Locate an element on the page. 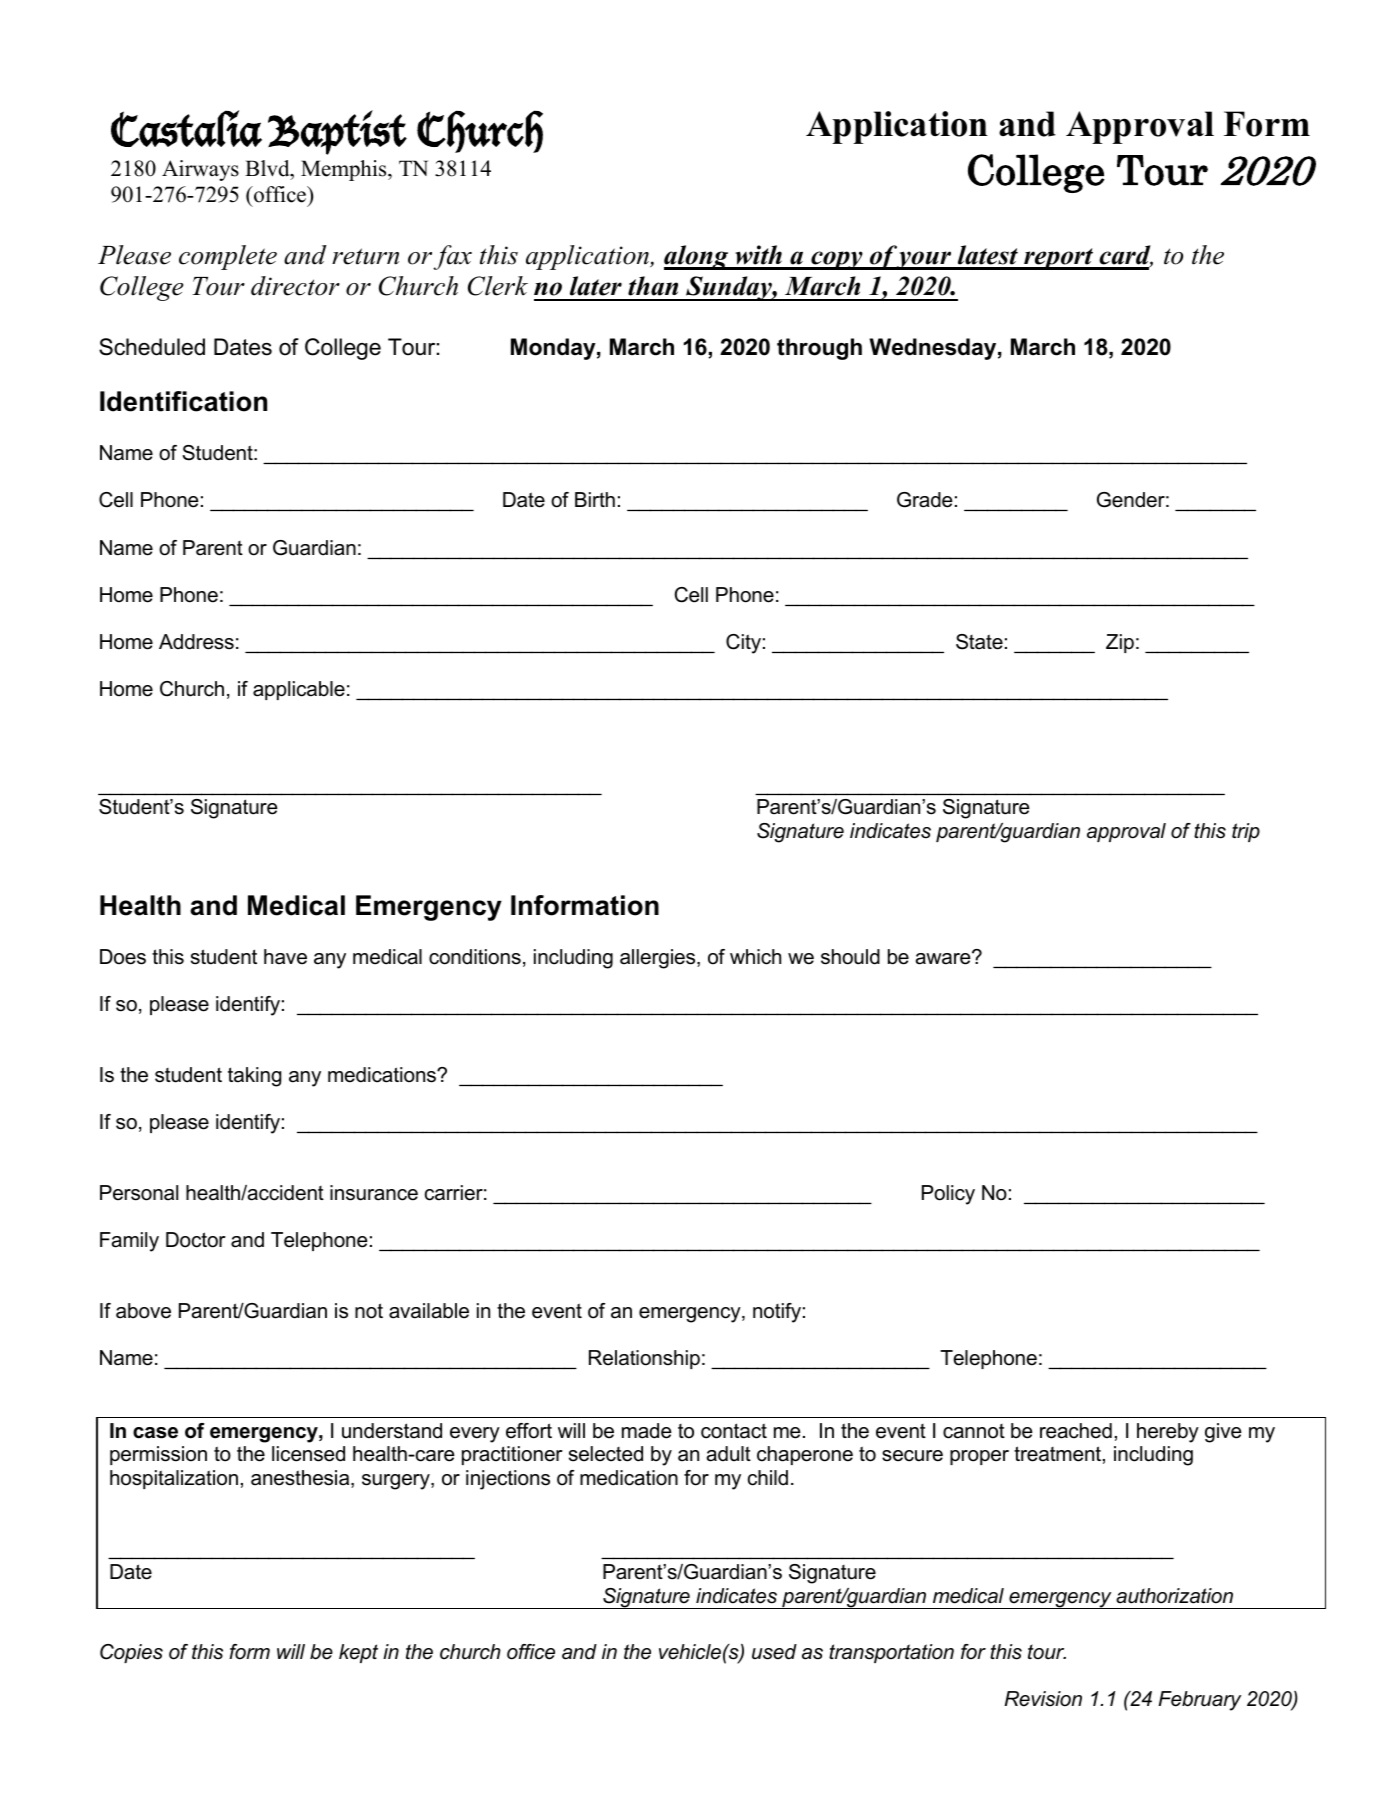  allergies is located at coordinates (659, 959).
